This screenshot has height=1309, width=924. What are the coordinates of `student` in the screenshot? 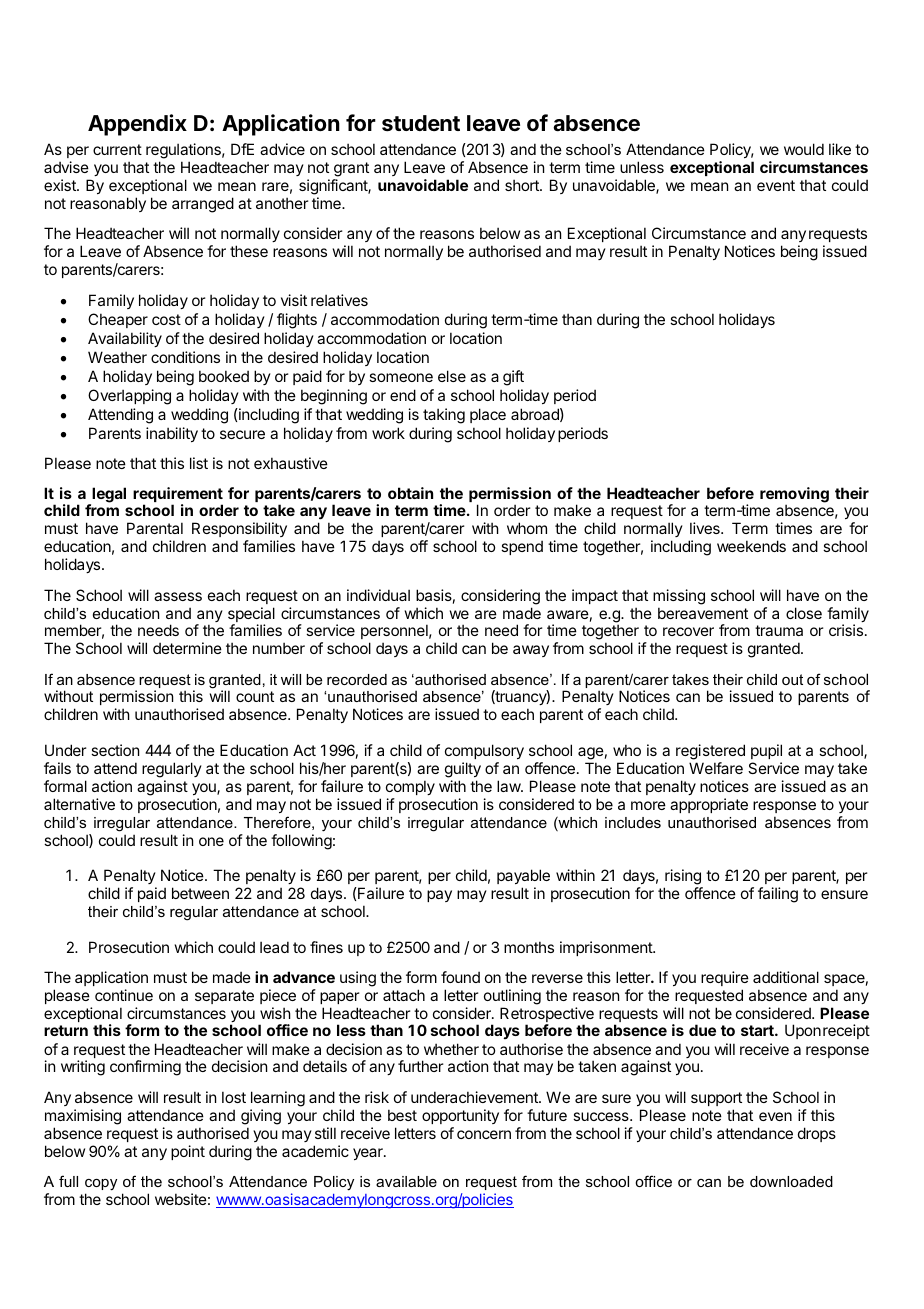 It's located at (421, 123).
